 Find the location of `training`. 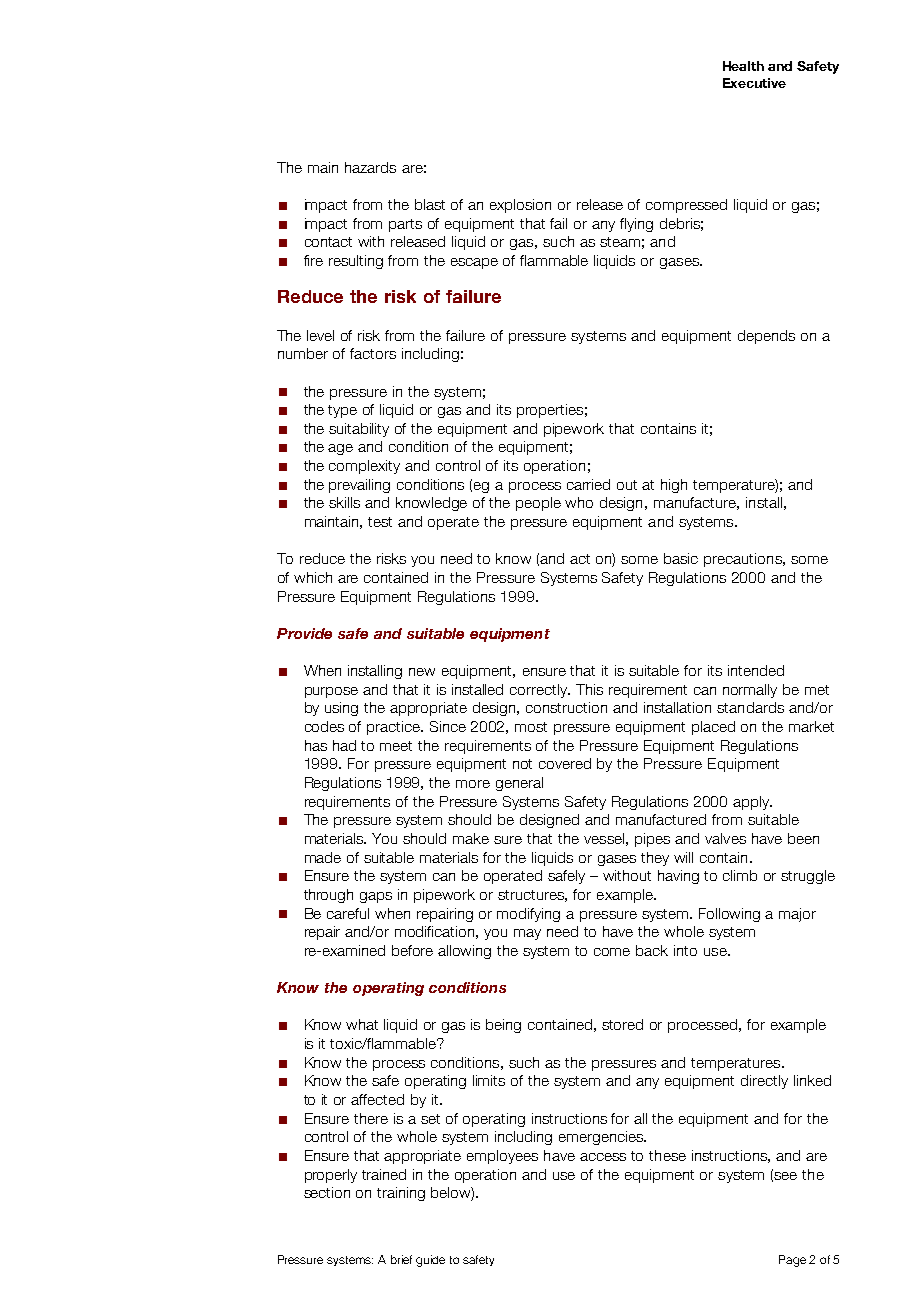

training is located at coordinates (401, 1194).
